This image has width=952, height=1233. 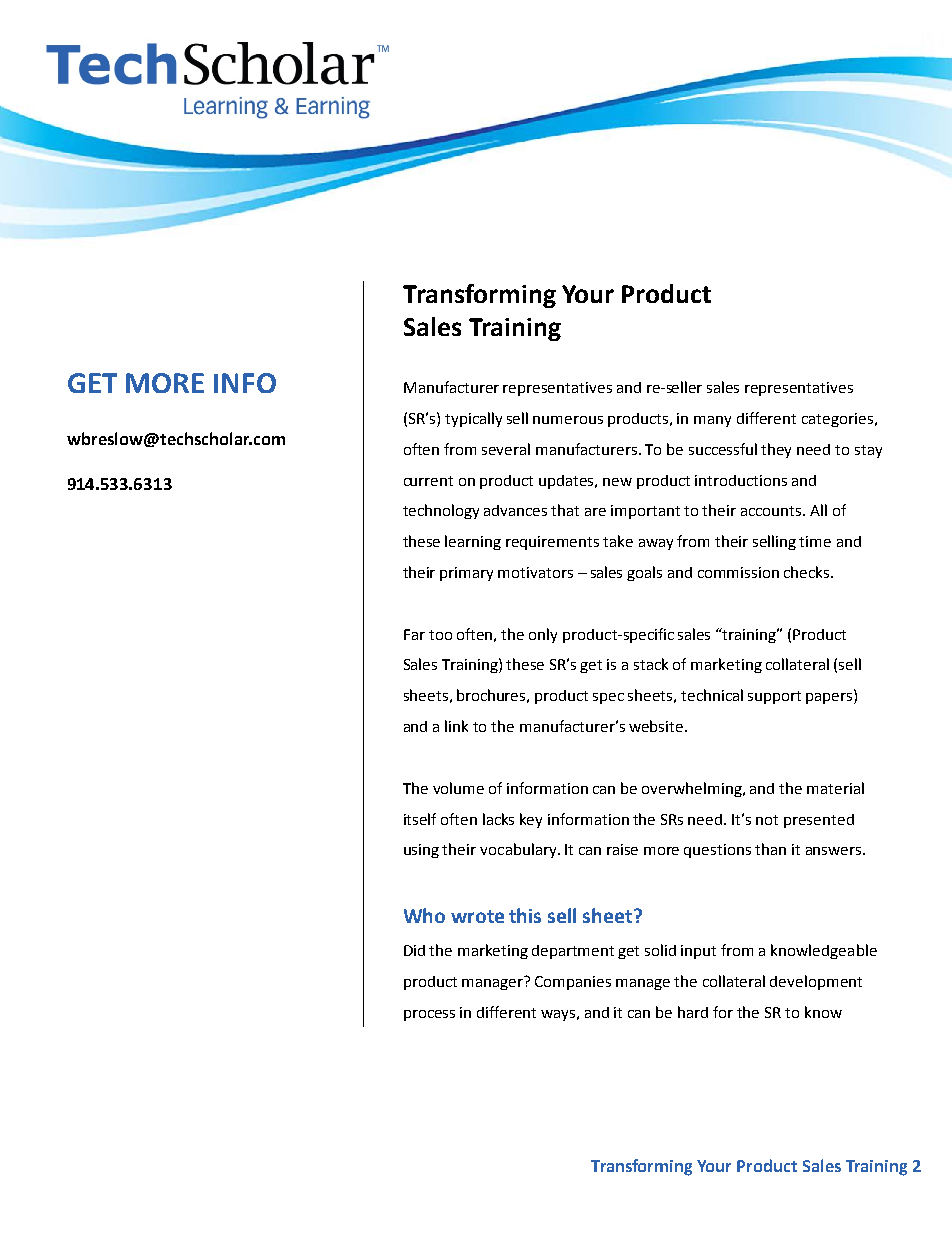 I want to click on link, so click(x=456, y=726).
